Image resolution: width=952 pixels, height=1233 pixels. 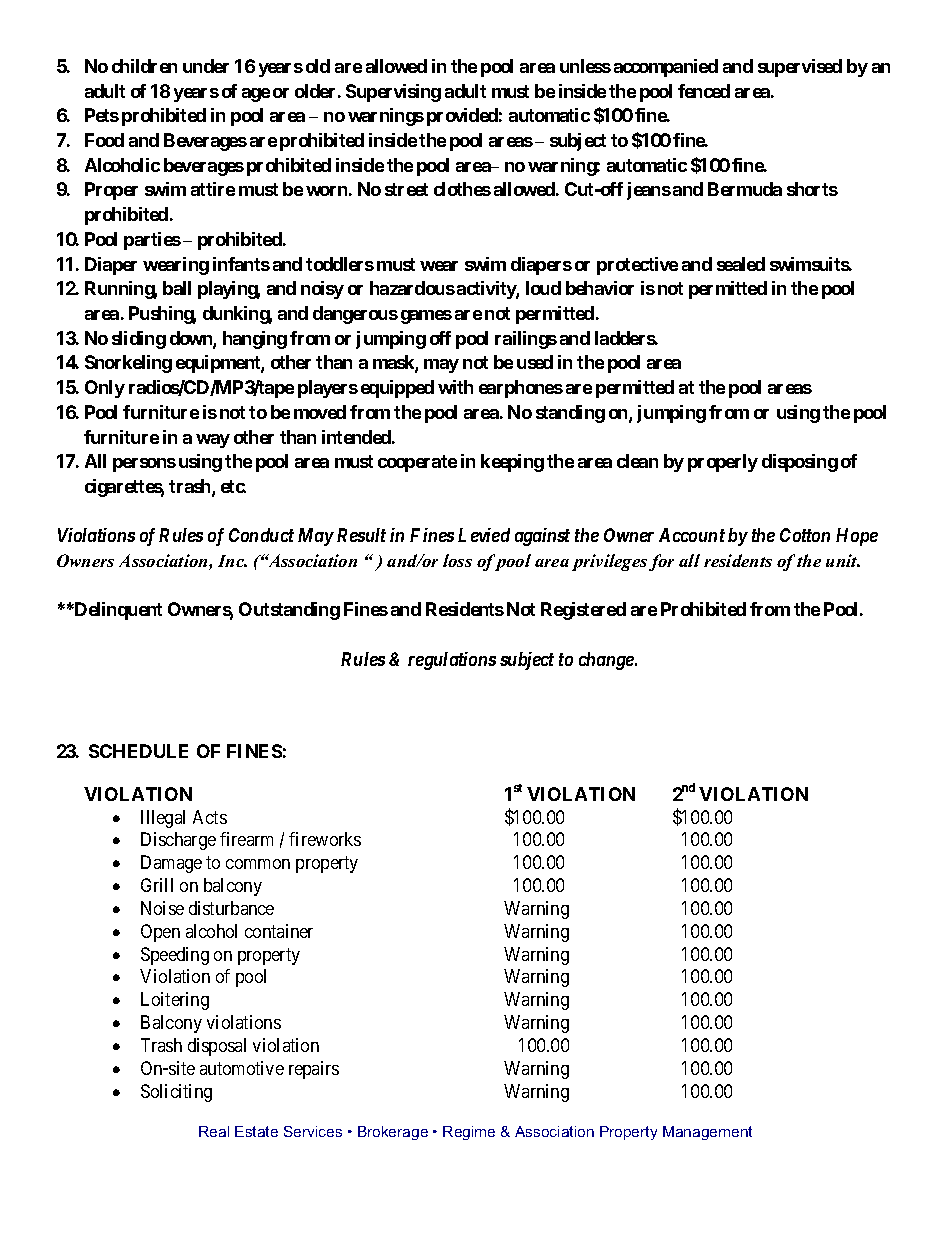 What do you see at coordinates (426, 317) in the screenshot?
I see `games` at bounding box center [426, 317].
